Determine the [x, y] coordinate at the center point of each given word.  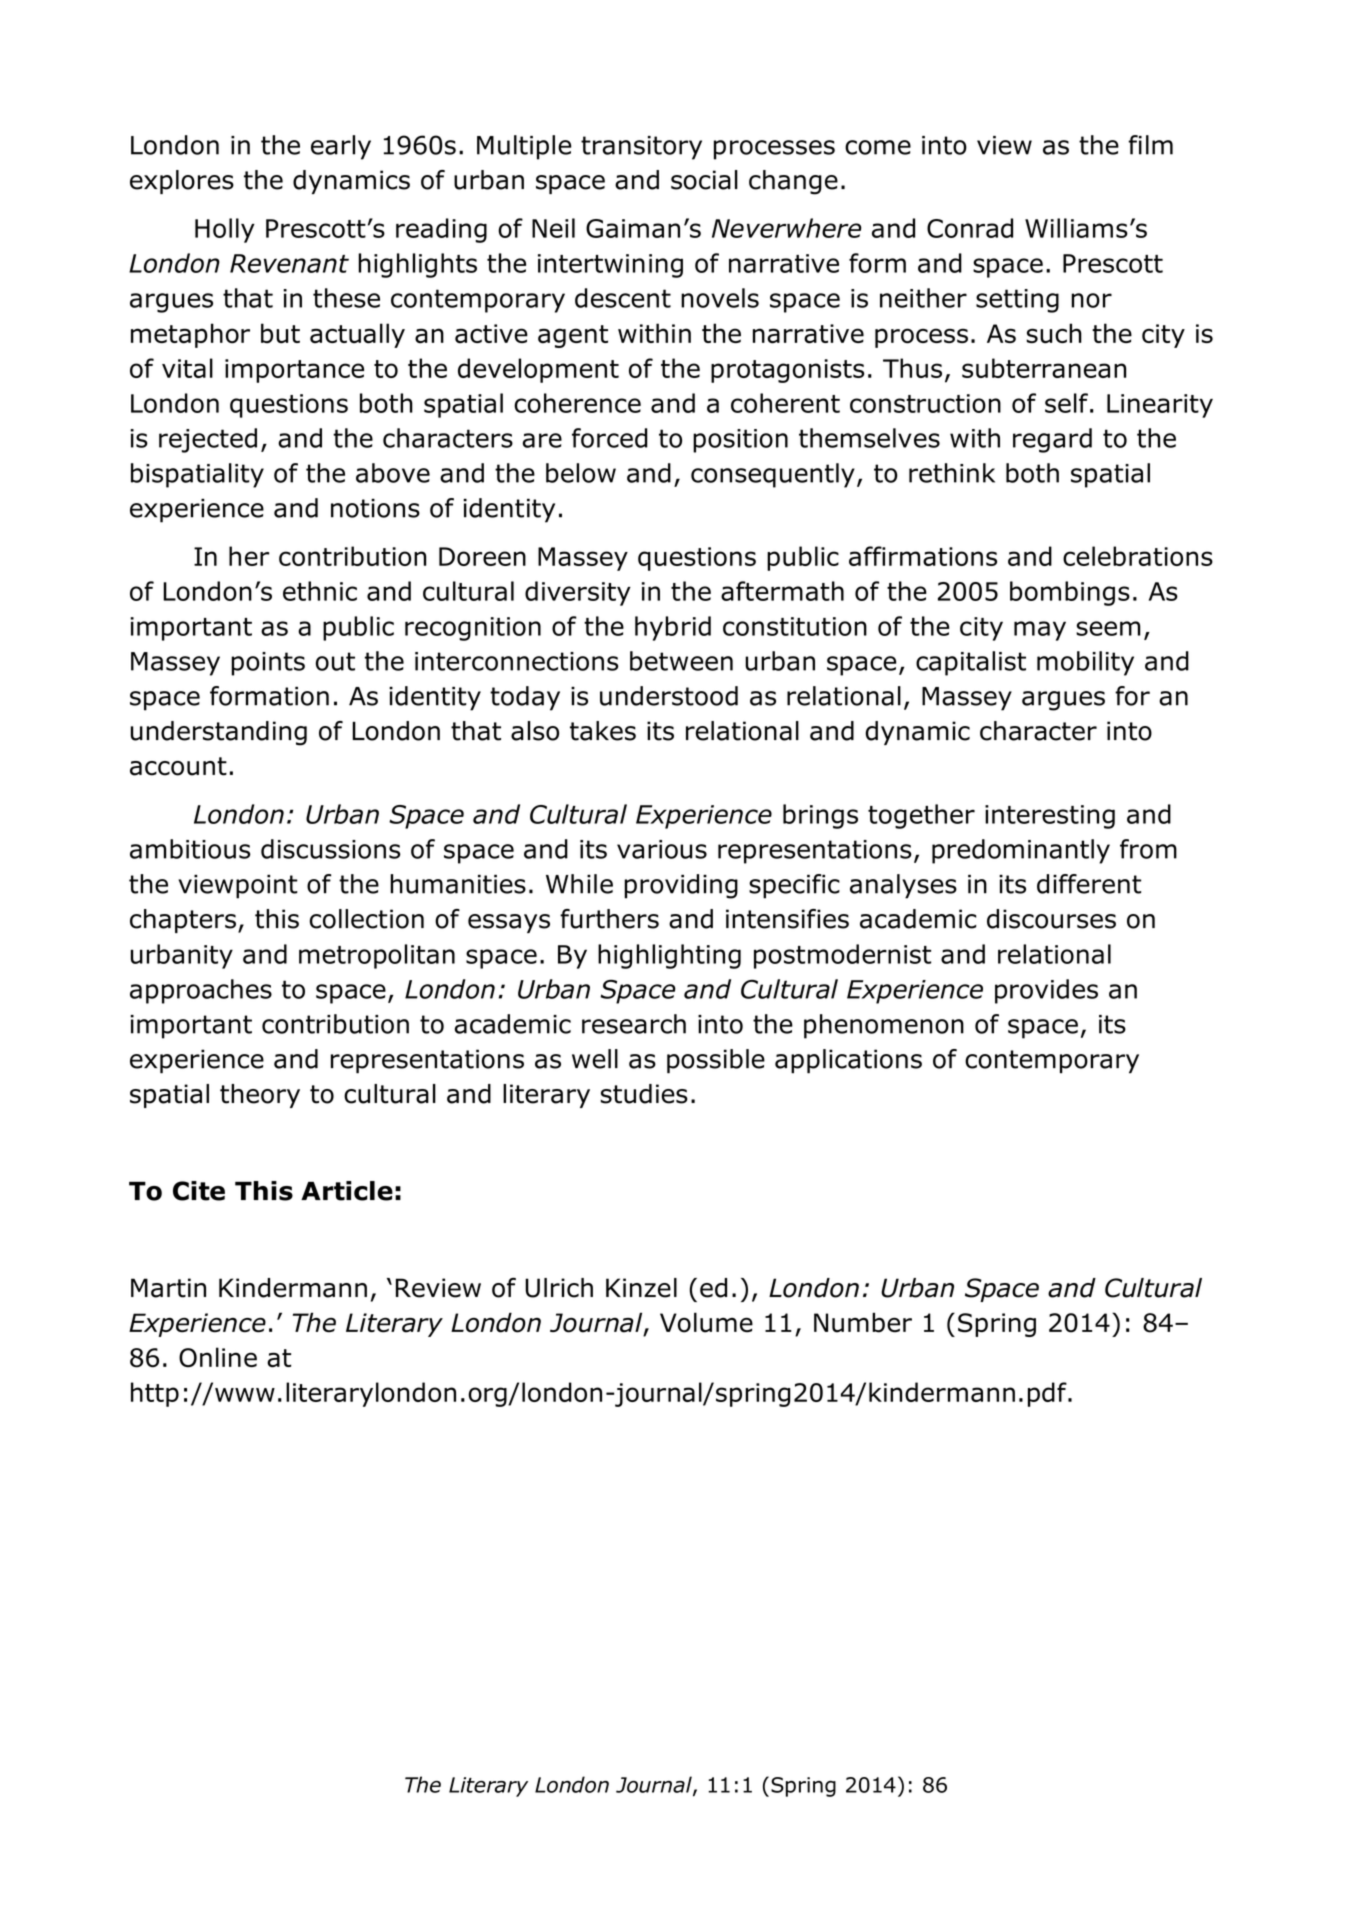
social [704, 180]
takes [603, 731]
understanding [219, 733]
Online [218, 1357]
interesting [1050, 817]
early [341, 147]
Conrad [970, 228]
